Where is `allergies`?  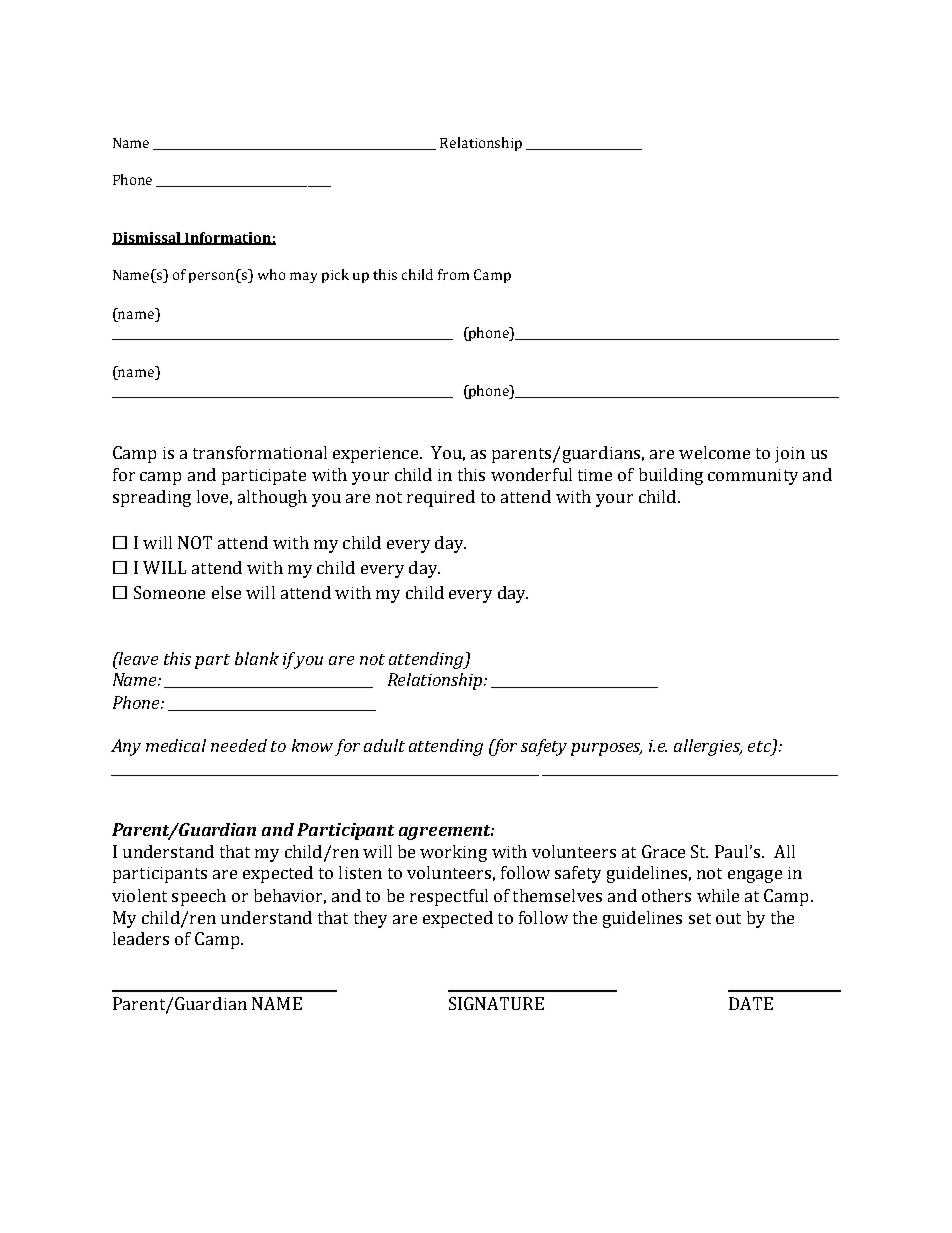
allergies is located at coordinates (708, 747).
